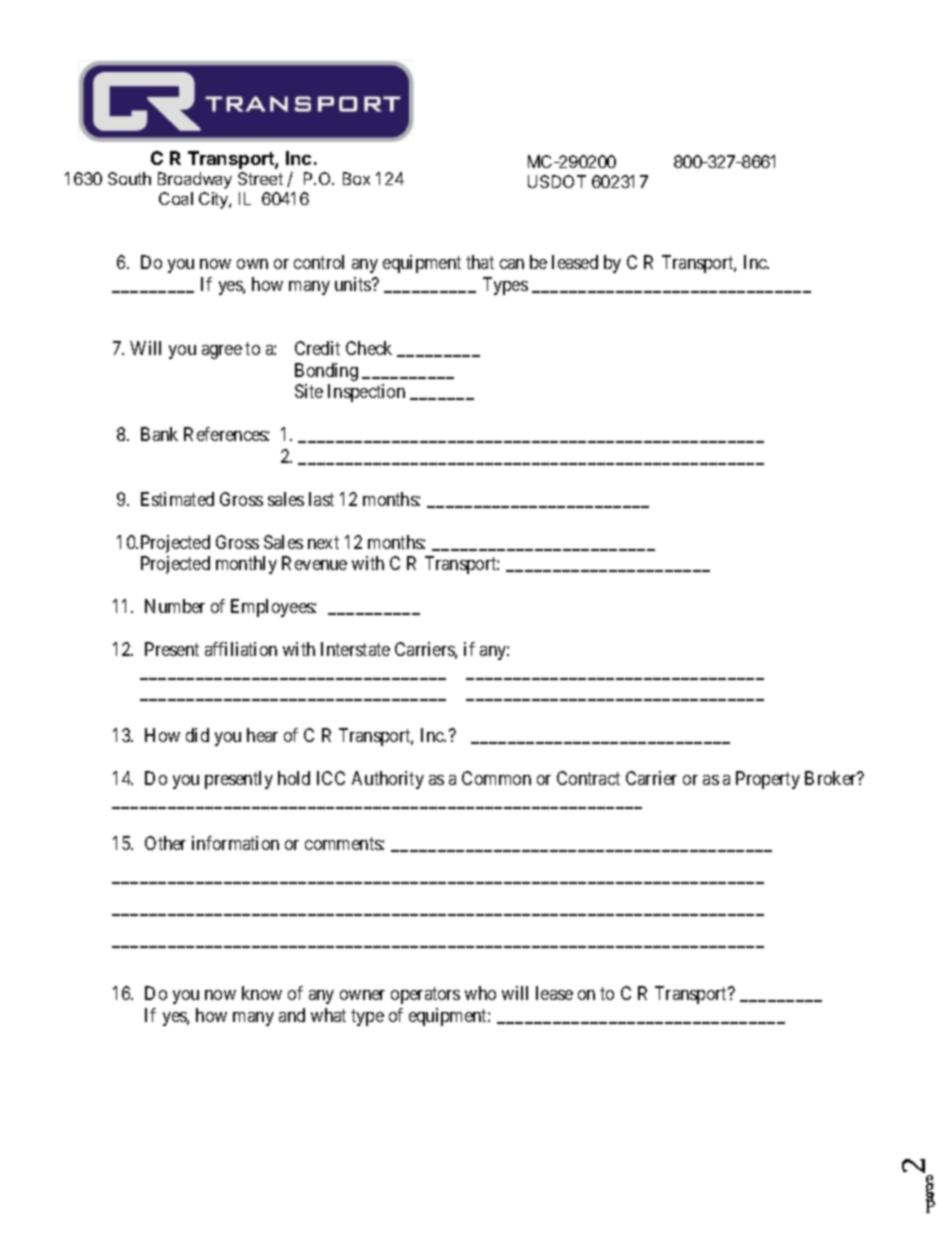 The width and height of the screenshot is (952, 1233). Describe the element at coordinates (355, 649) in the screenshot. I see `Interstate` at that location.
